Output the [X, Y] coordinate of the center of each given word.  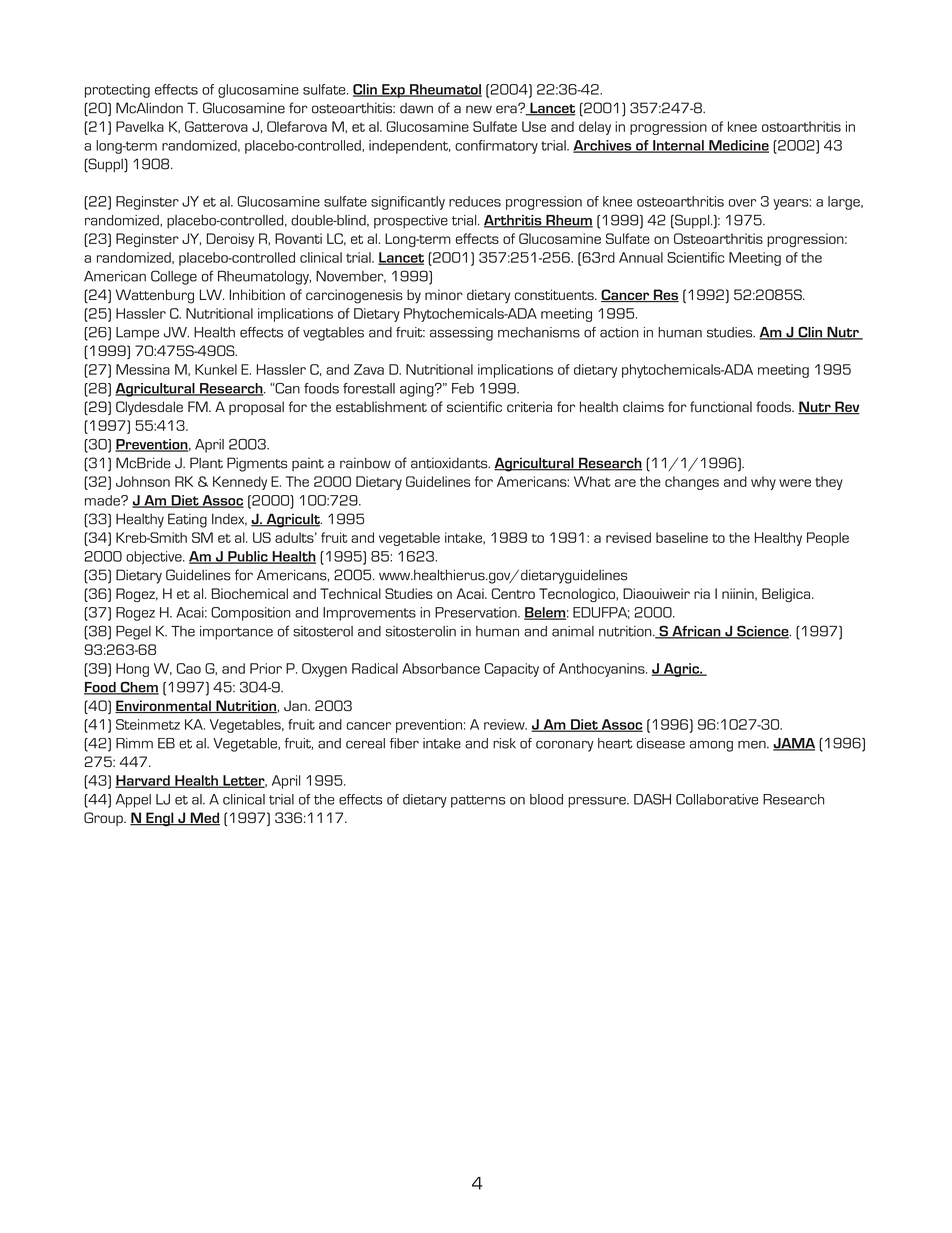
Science [763, 632]
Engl [160, 819]
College [174, 277]
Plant [206, 463]
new [479, 109]
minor [444, 294]
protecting [117, 91]
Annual [641, 257]
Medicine [738, 146]
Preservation [477, 612]
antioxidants [450, 463]
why [763, 483]
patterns [478, 801]
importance [236, 633]
